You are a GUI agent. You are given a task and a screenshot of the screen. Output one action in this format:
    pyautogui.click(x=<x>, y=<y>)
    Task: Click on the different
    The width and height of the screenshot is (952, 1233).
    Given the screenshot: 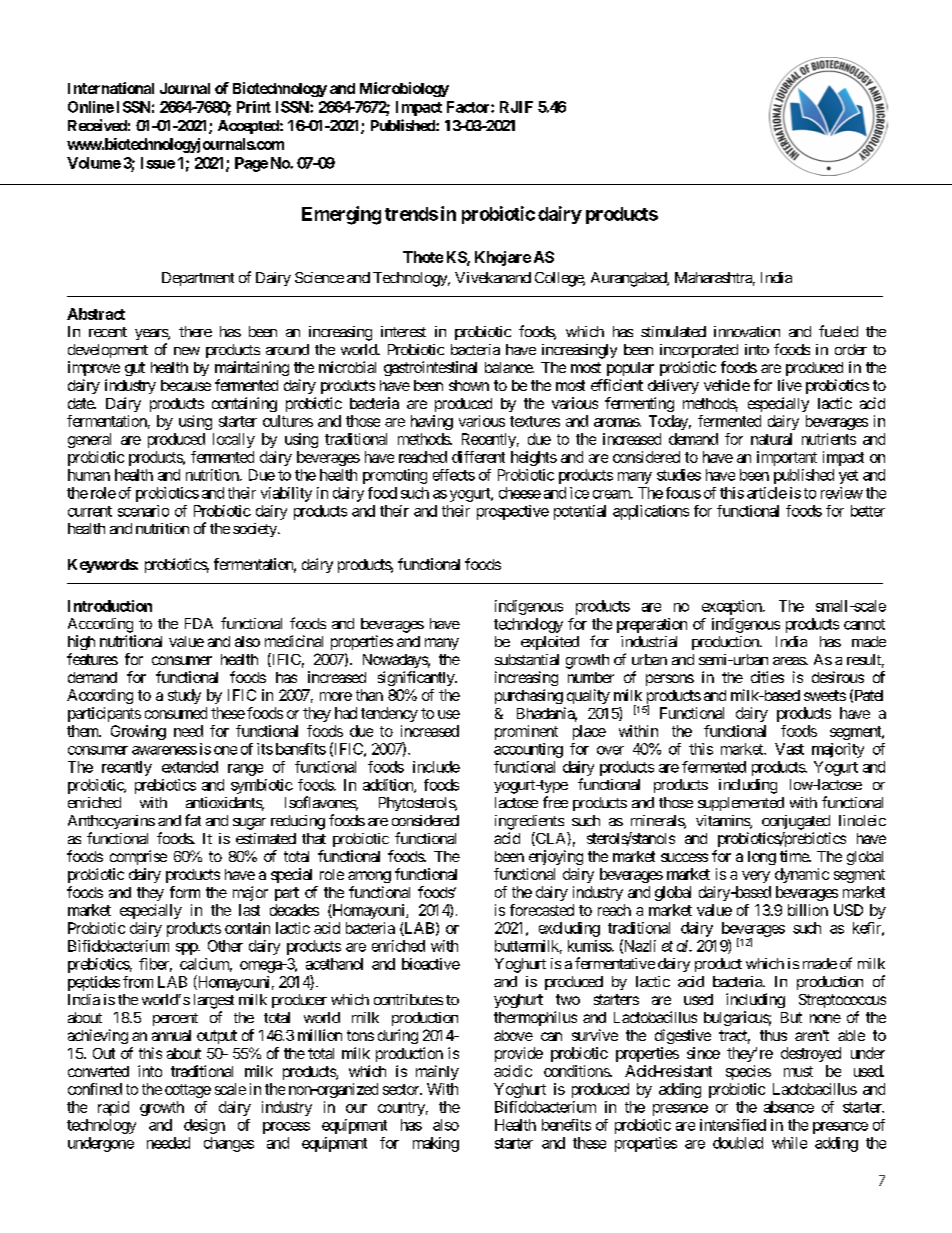 What is the action you would take?
    pyautogui.click(x=478, y=457)
